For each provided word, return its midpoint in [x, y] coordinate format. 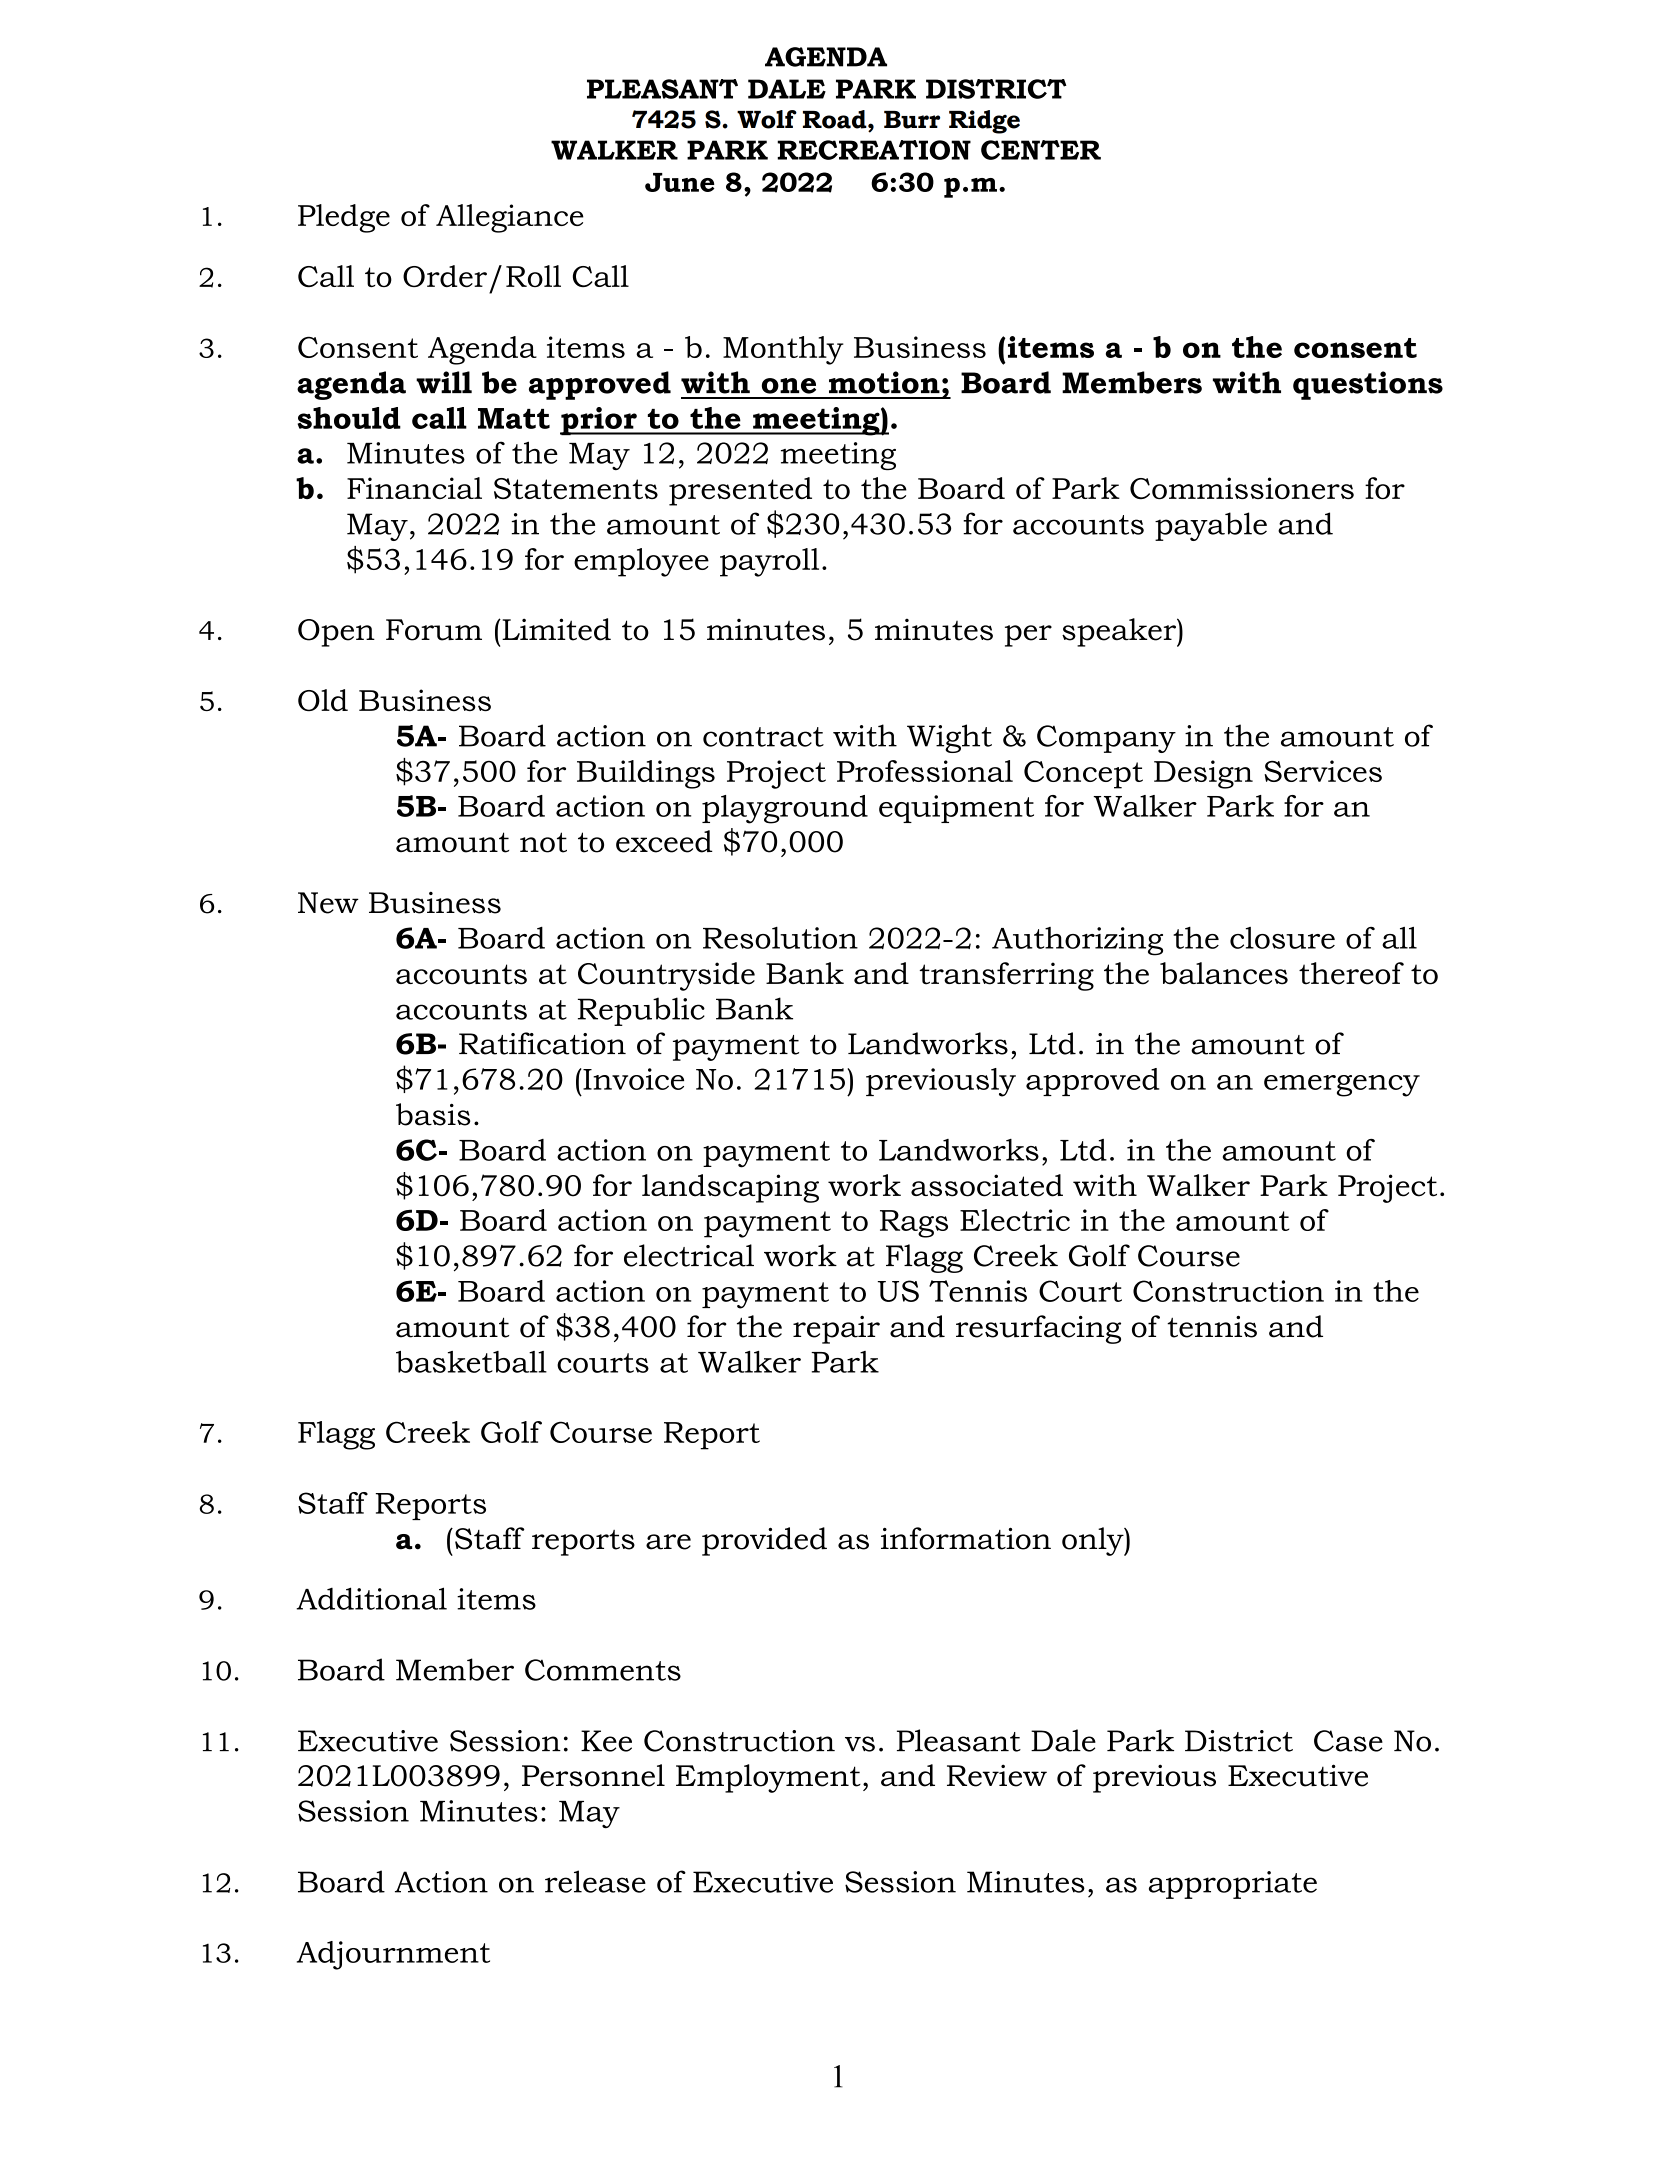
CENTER [1041, 150]
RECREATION [874, 150]
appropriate [1233, 1885]
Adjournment [393, 1955]
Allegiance [510, 218]
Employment [768, 1778]
